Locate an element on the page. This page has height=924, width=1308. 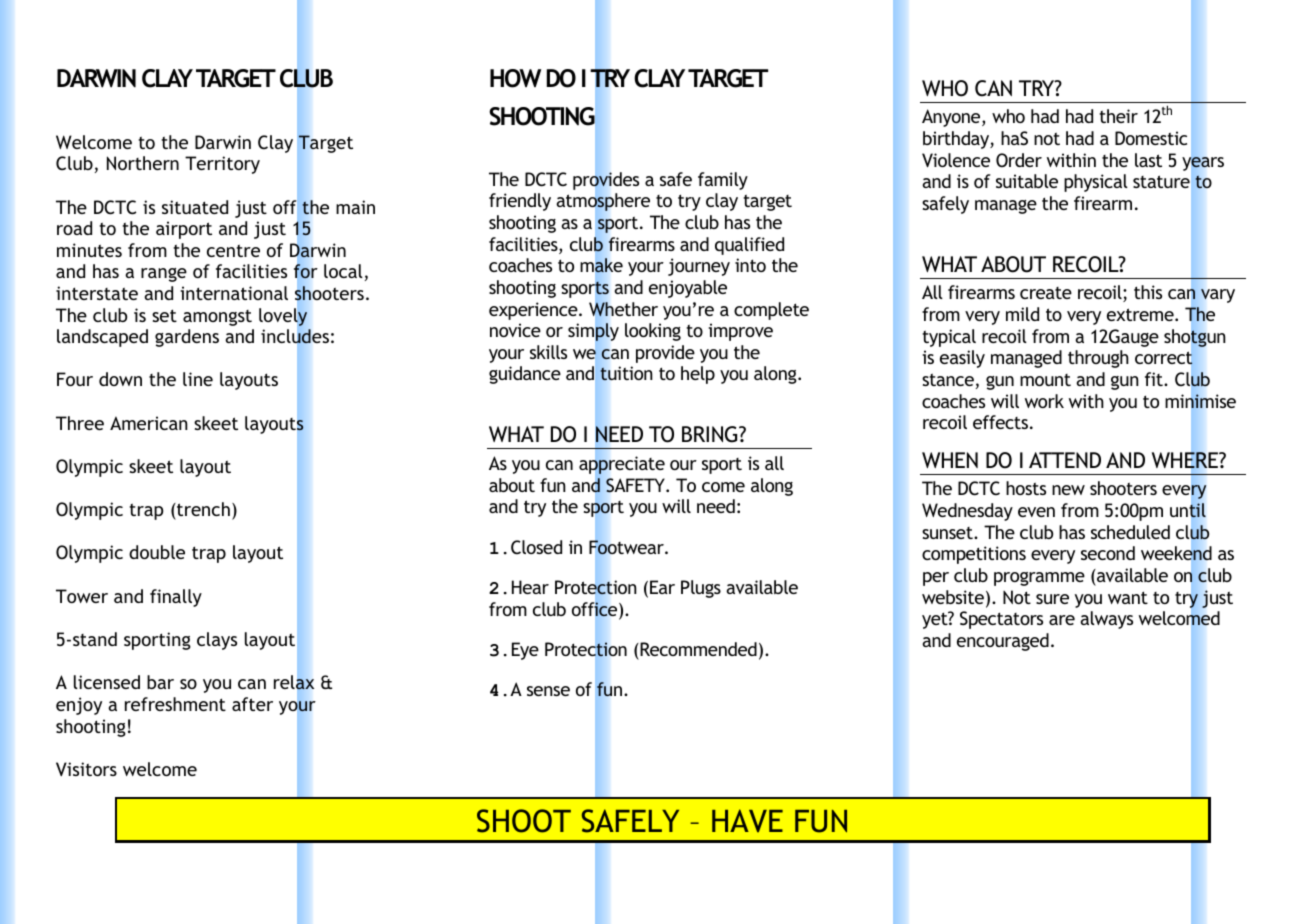
finally is located at coordinates (176, 598).
